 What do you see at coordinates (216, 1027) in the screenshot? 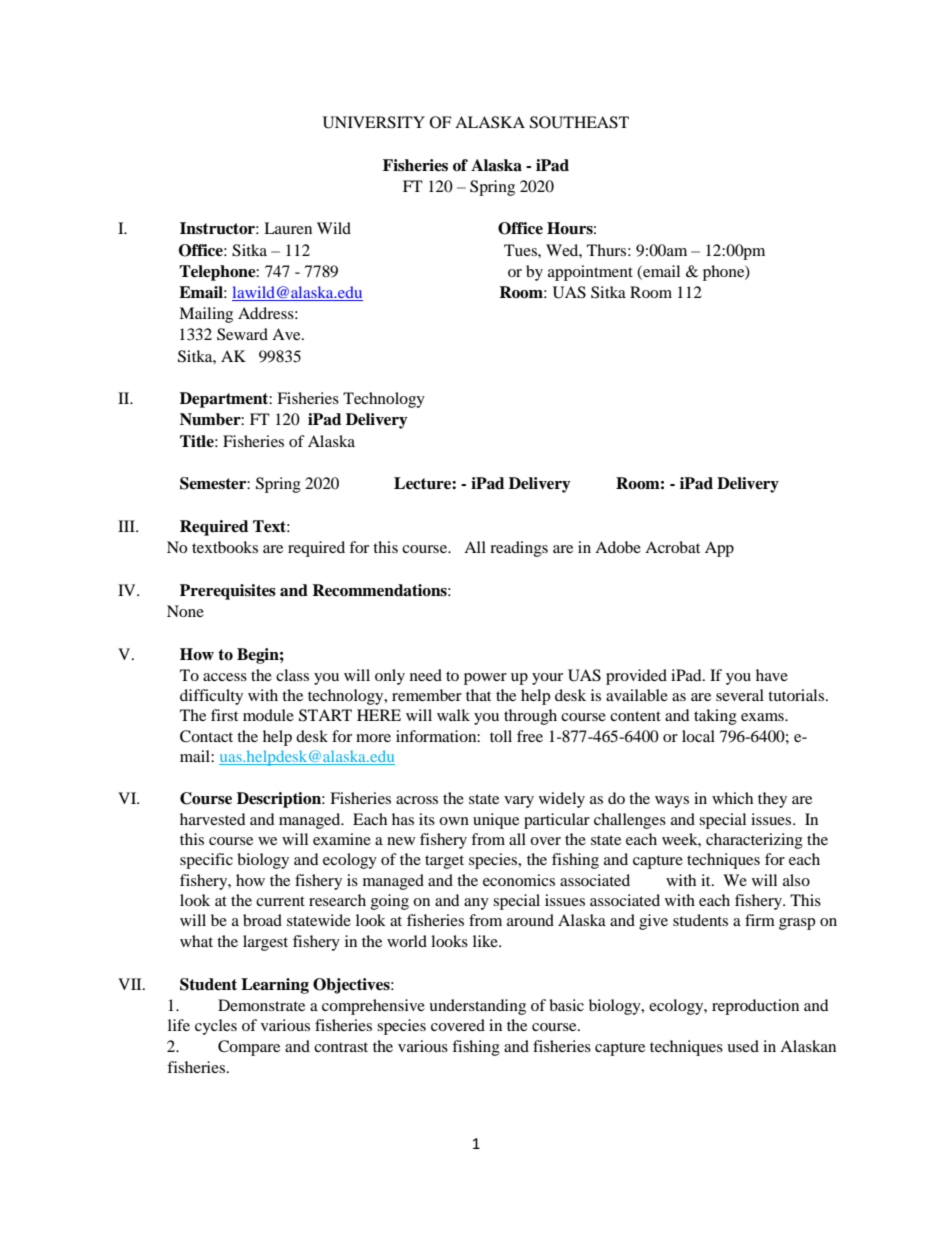
I see `cycles` at bounding box center [216, 1027].
